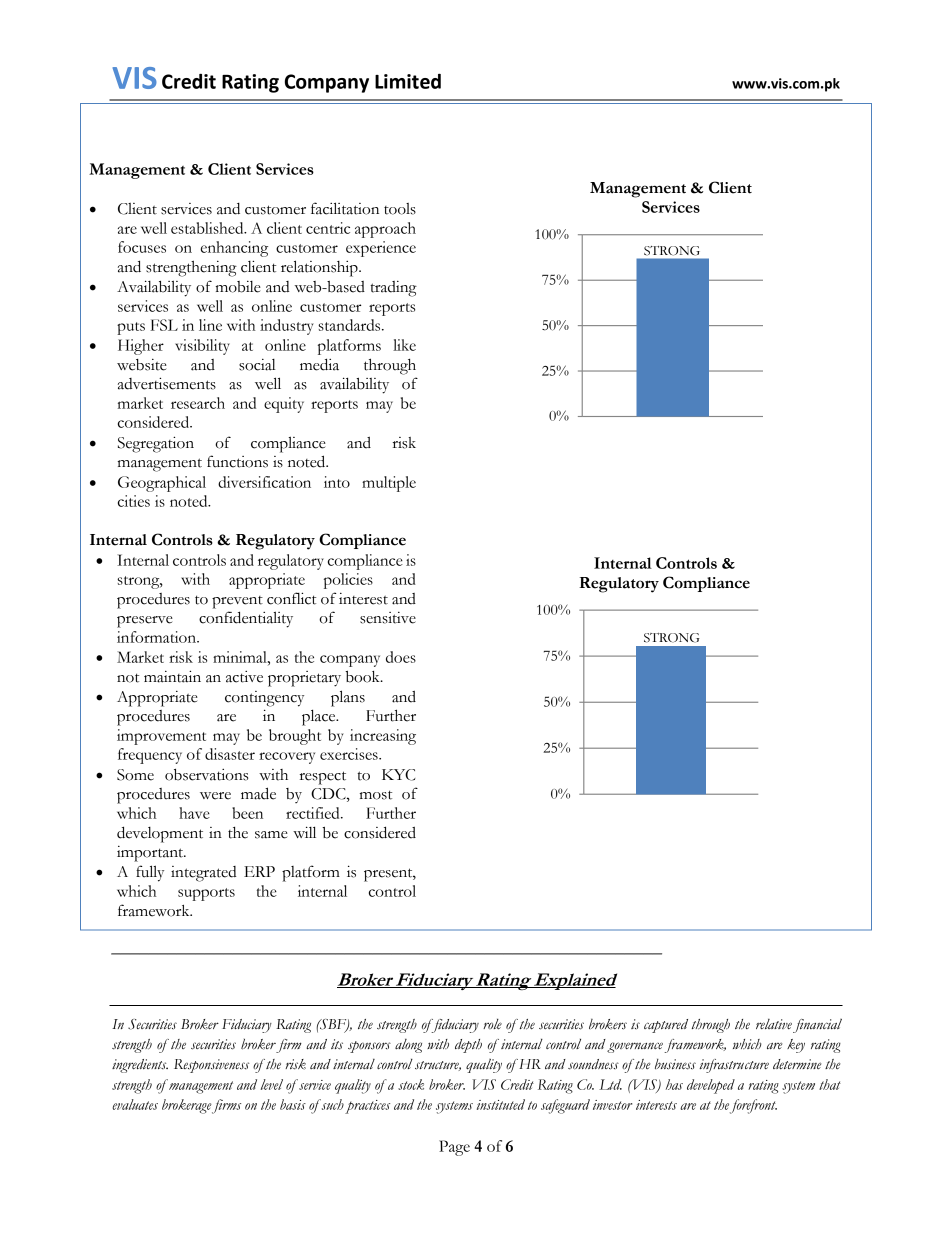 This screenshot has width=952, height=1233. Describe the element at coordinates (237, 602) in the screenshot. I see `prevent` at that location.
